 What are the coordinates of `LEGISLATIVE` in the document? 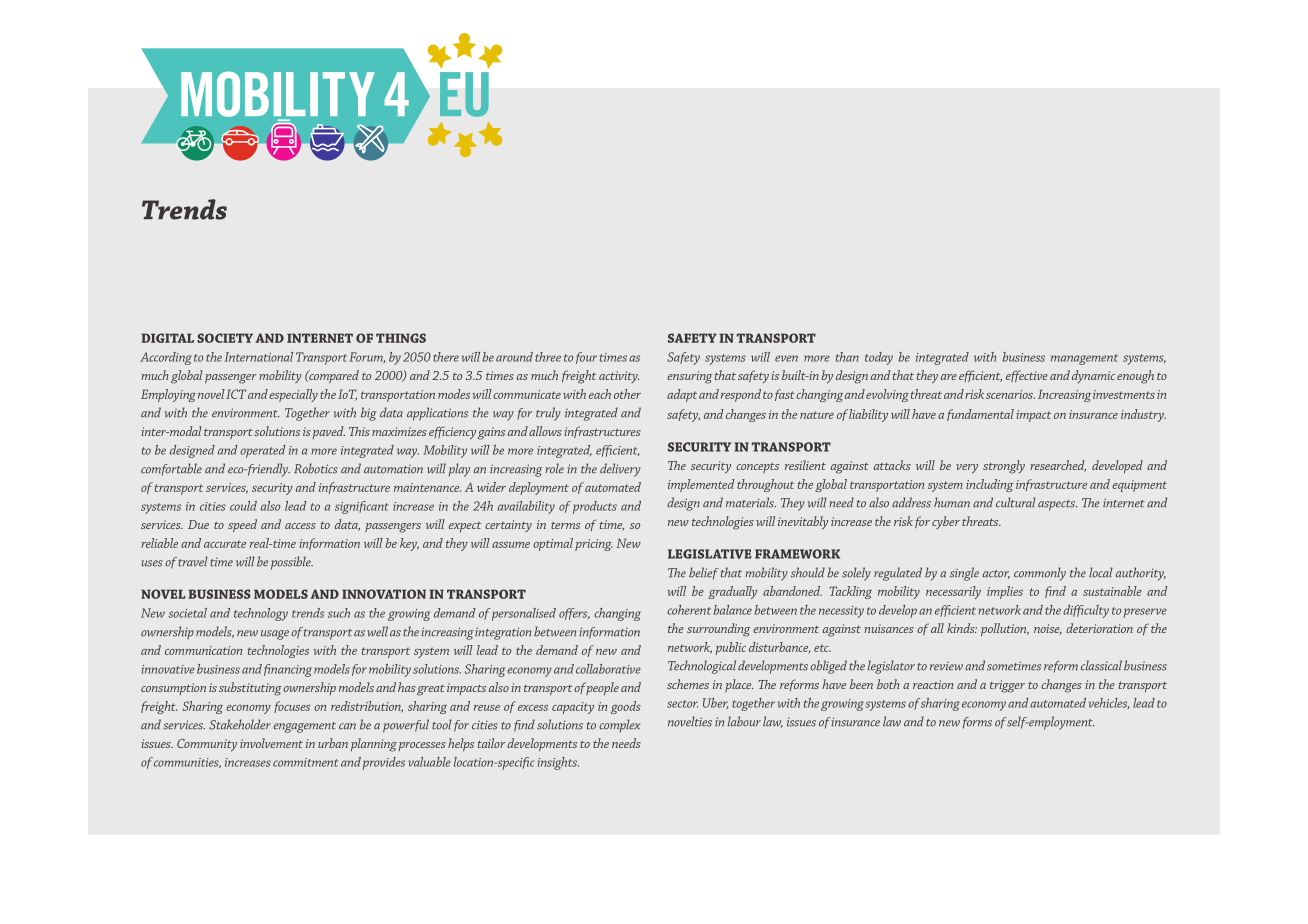 It's located at (710, 554).
